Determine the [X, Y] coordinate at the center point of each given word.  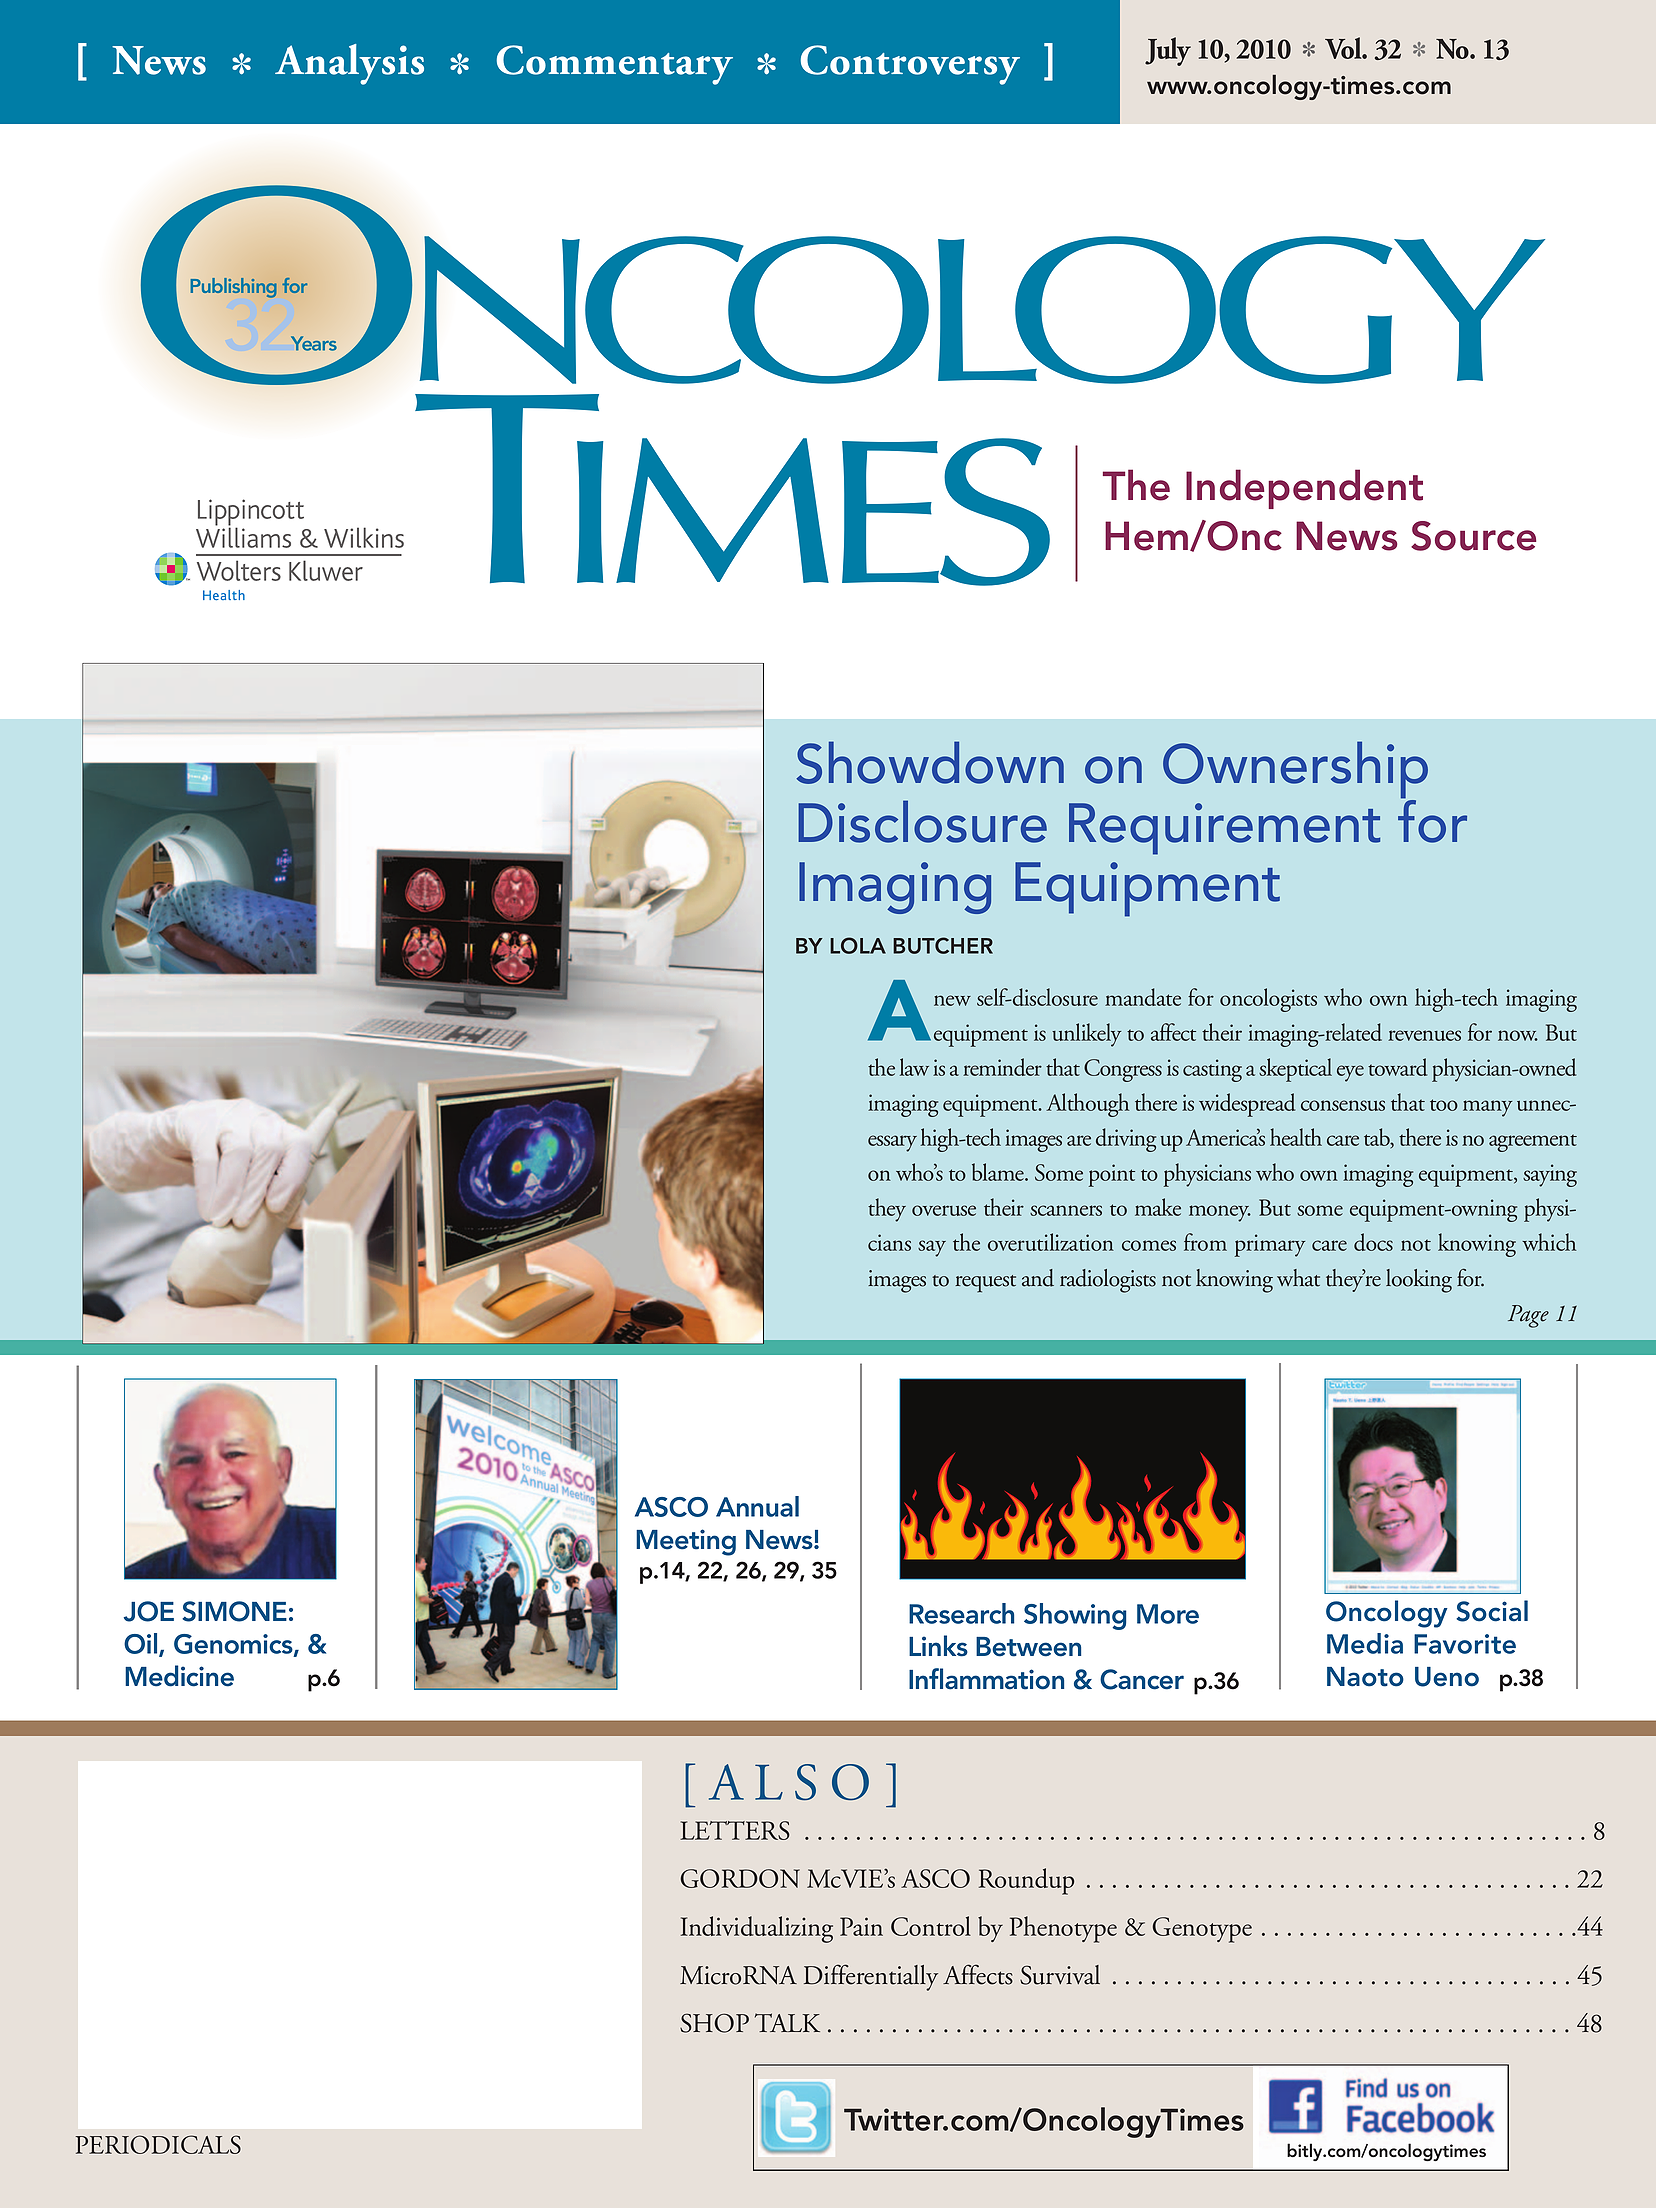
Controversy [910, 65]
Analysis [349, 64]
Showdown [930, 762]
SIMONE [234, 1611]
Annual [757, 1506]
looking [1419, 1281]
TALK [787, 2022]
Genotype [1202, 1930]
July [1168, 51]
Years [314, 343]
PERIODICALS [158, 2144]
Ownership [1295, 771]
